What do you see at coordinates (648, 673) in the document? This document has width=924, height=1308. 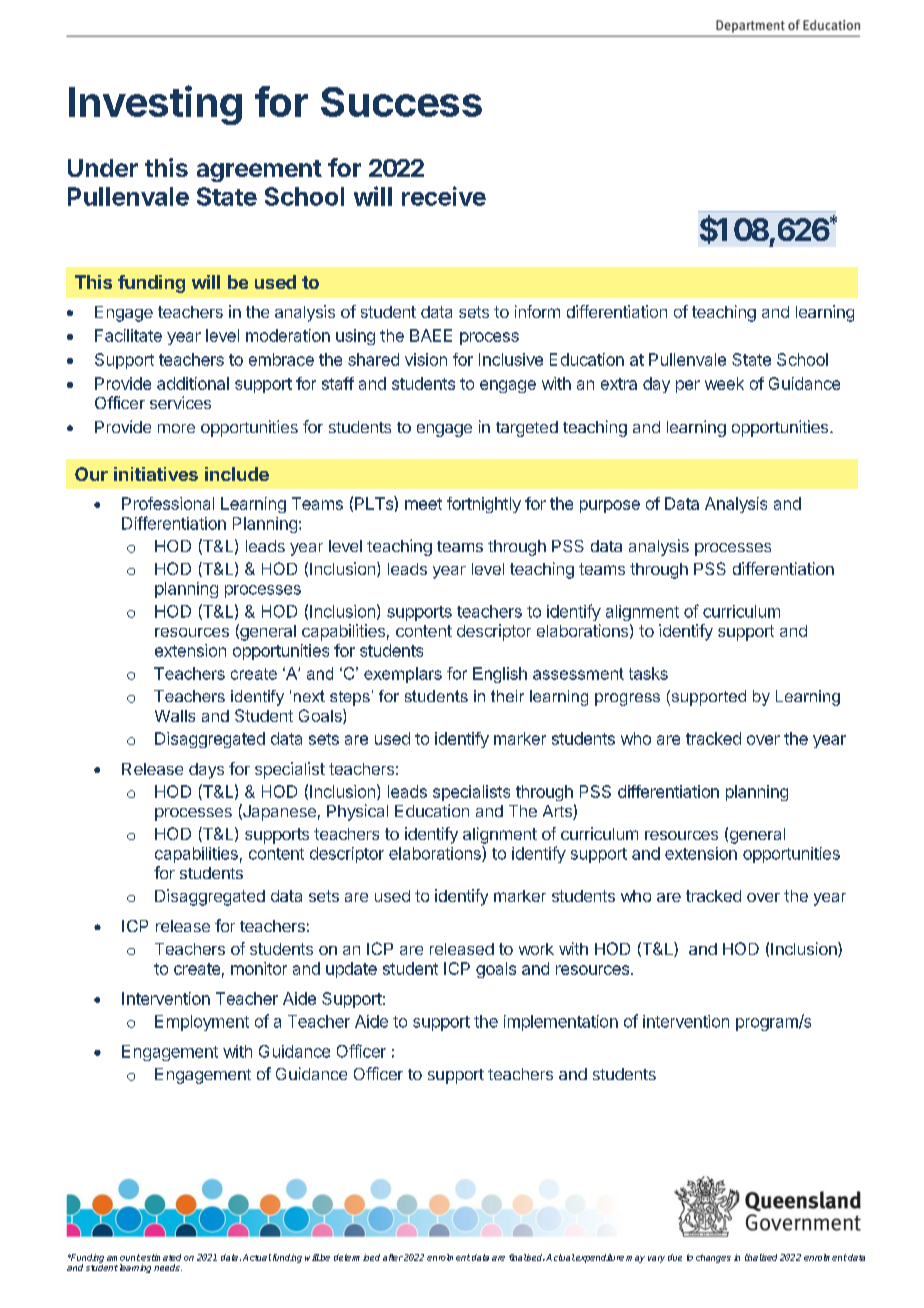 I see `tasks` at bounding box center [648, 673].
